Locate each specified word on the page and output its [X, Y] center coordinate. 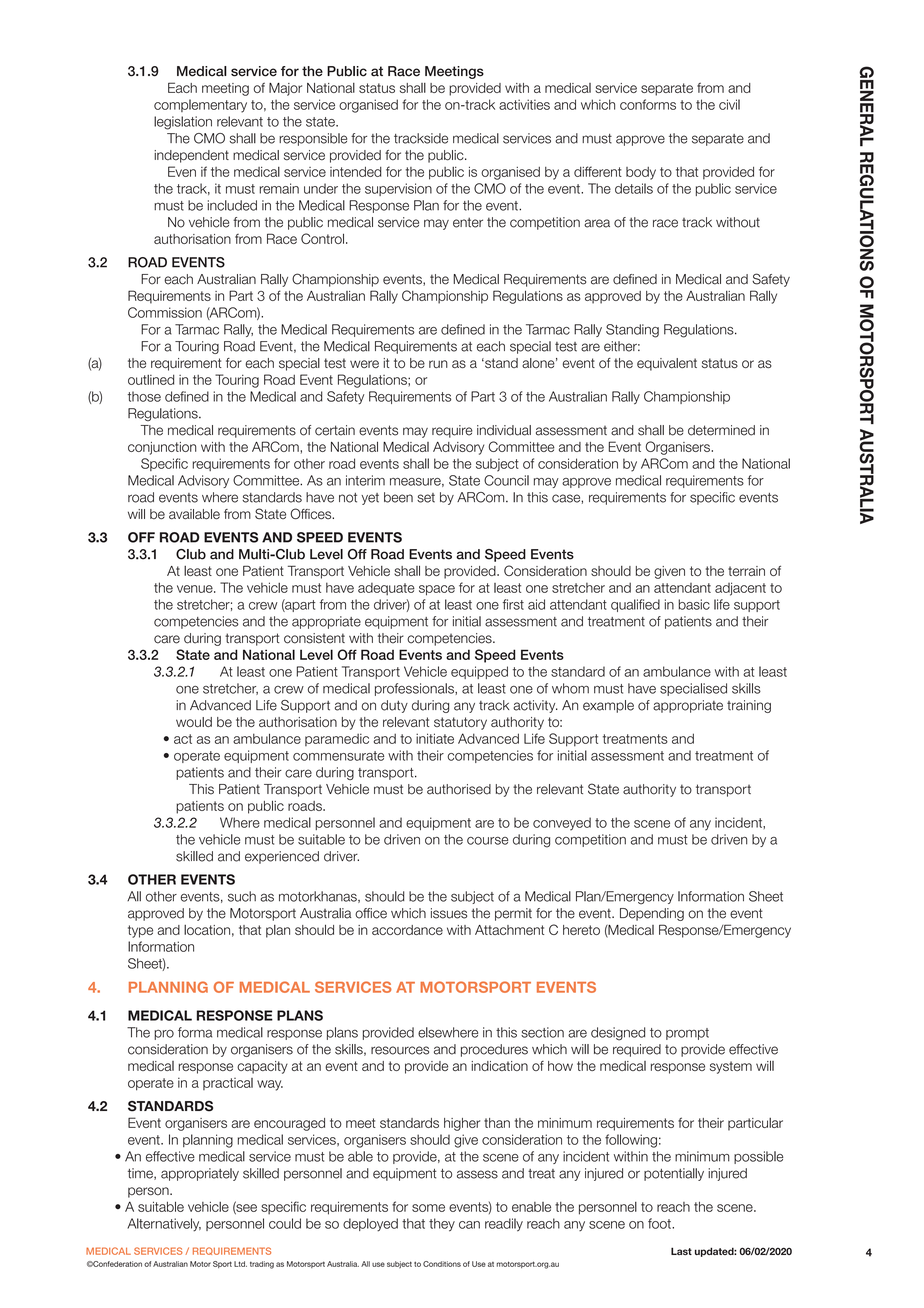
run [438, 364]
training [749, 706]
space [437, 590]
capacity [262, 1067]
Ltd [240, 1264]
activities [524, 104]
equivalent [667, 364]
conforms [648, 104]
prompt [687, 1034]
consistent [314, 638]
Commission [165, 312]
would [194, 722]
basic [694, 604]
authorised [459, 789]
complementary [200, 106]
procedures [494, 1050]
